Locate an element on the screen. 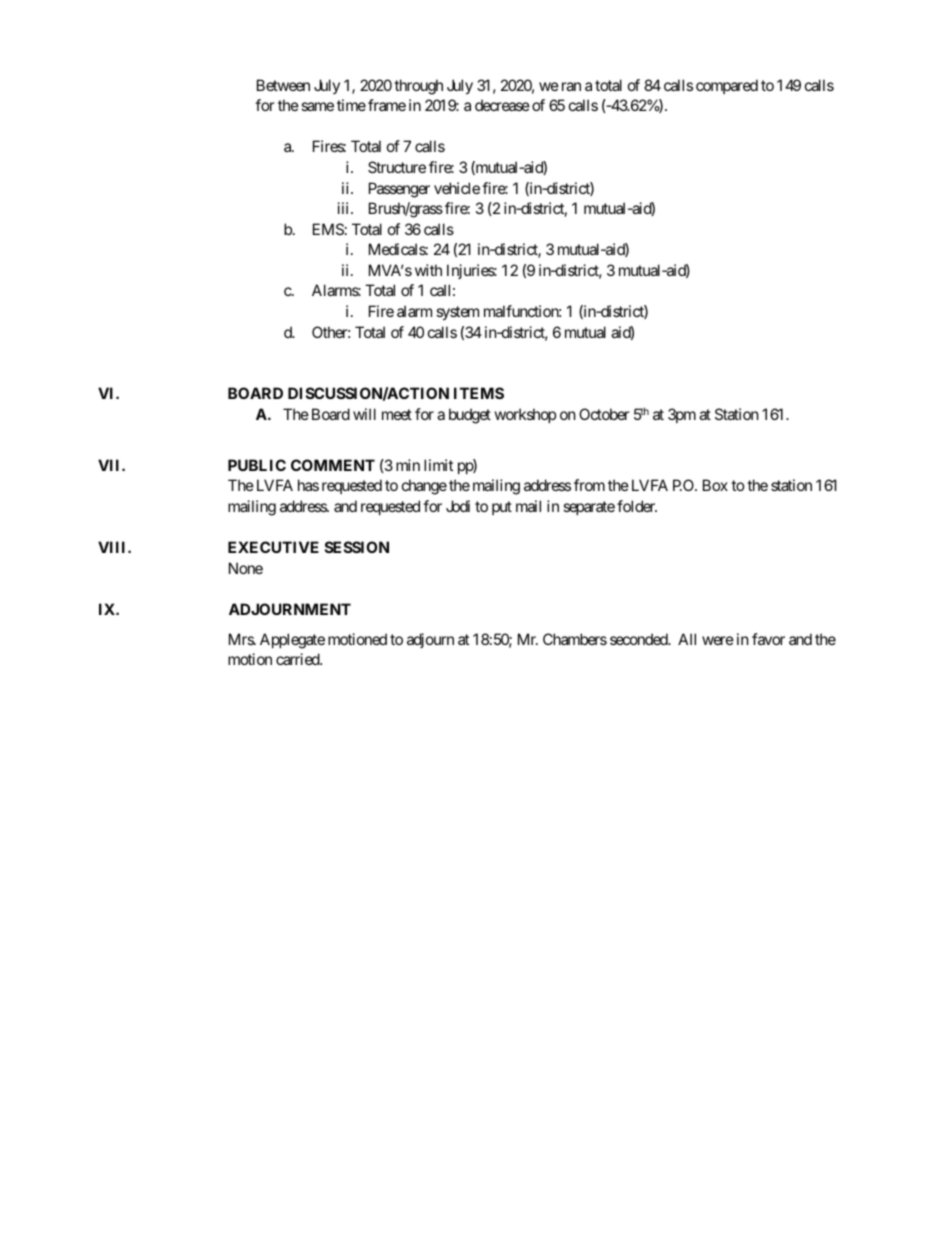 Image resolution: width=952 pixels, height=1233 pixels. October is located at coordinates (604, 414).
